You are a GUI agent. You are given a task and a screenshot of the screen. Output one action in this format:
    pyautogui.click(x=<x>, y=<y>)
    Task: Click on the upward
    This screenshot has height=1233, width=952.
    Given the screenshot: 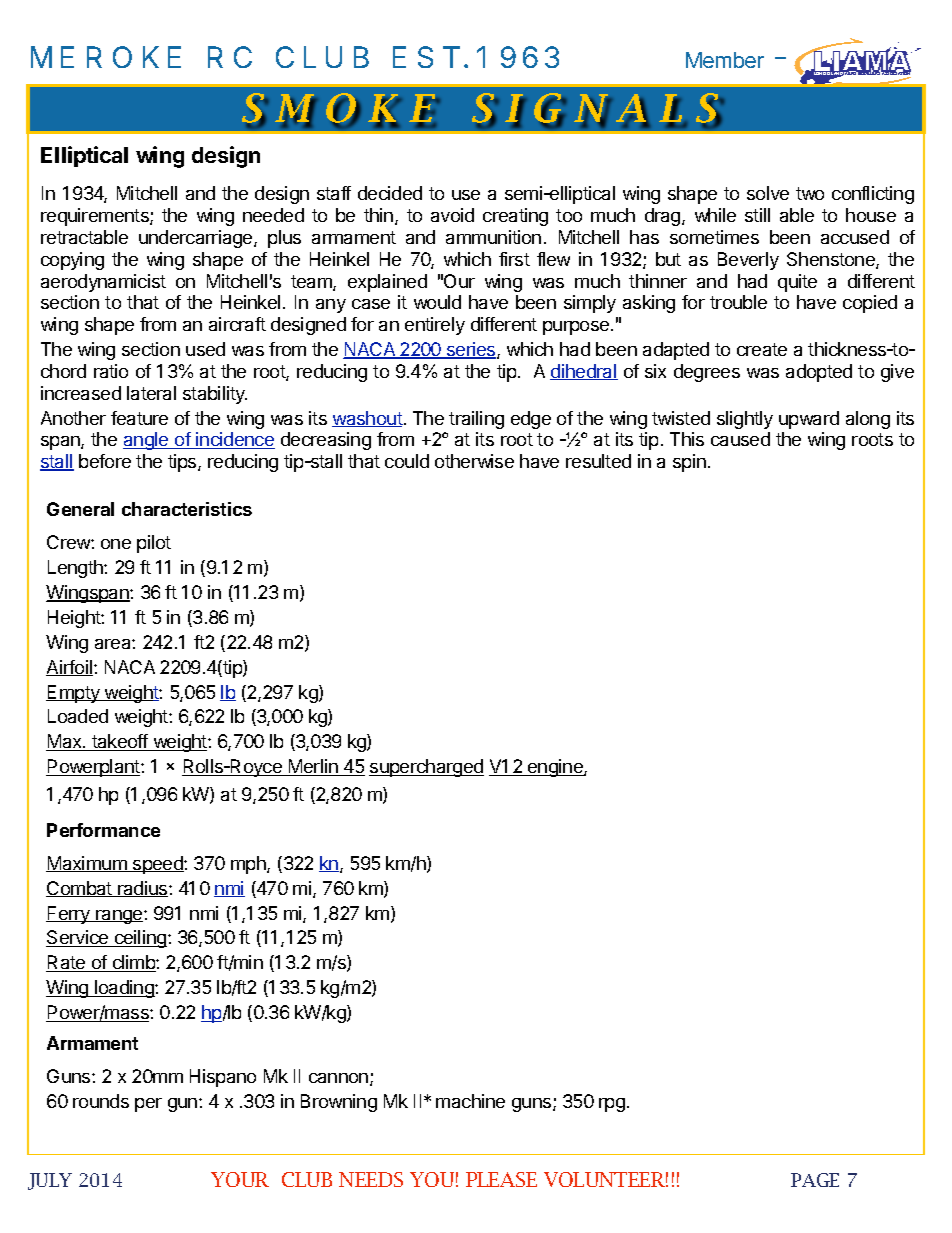 What is the action you would take?
    pyautogui.click(x=809, y=420)
